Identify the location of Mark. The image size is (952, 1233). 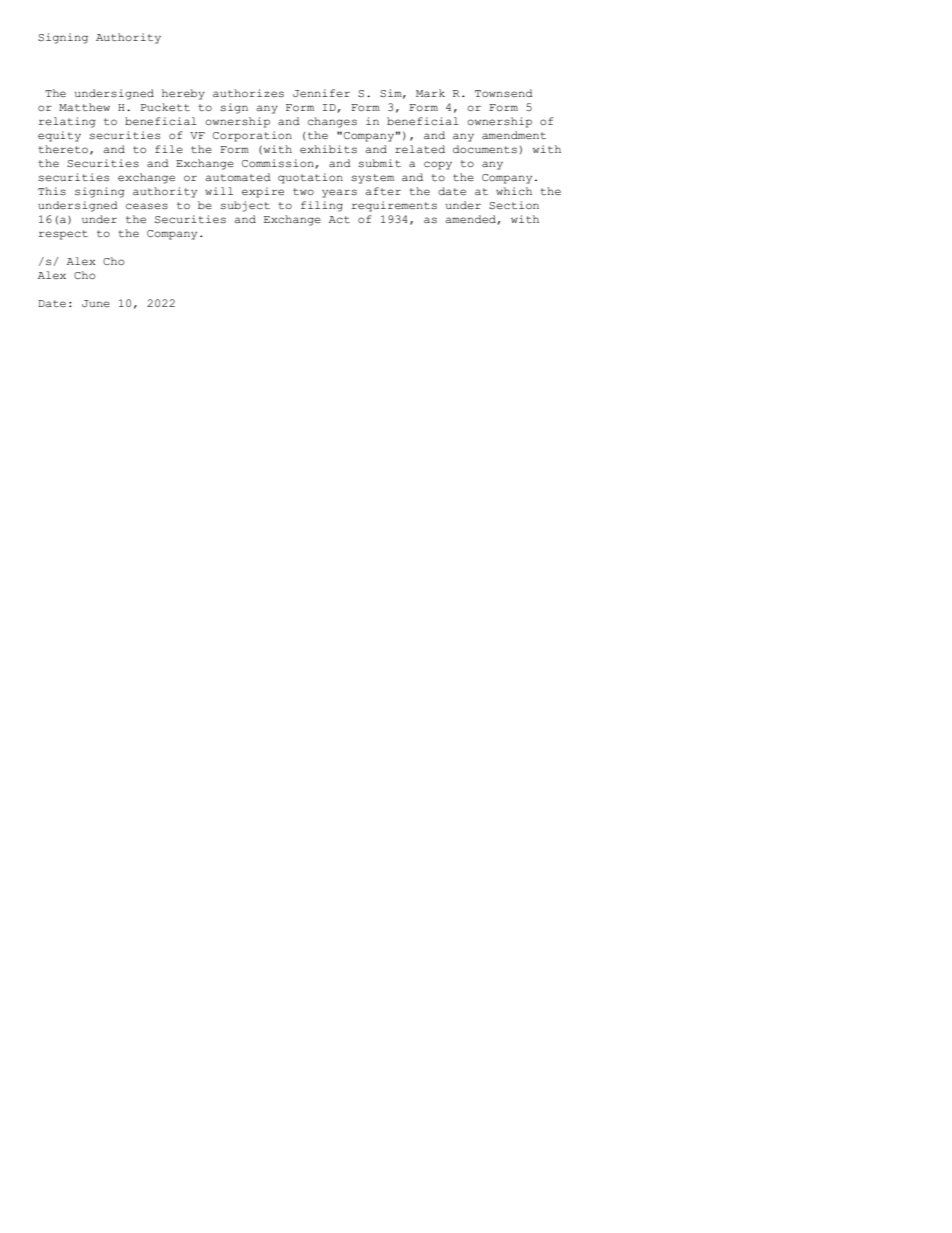
(430, 93).
